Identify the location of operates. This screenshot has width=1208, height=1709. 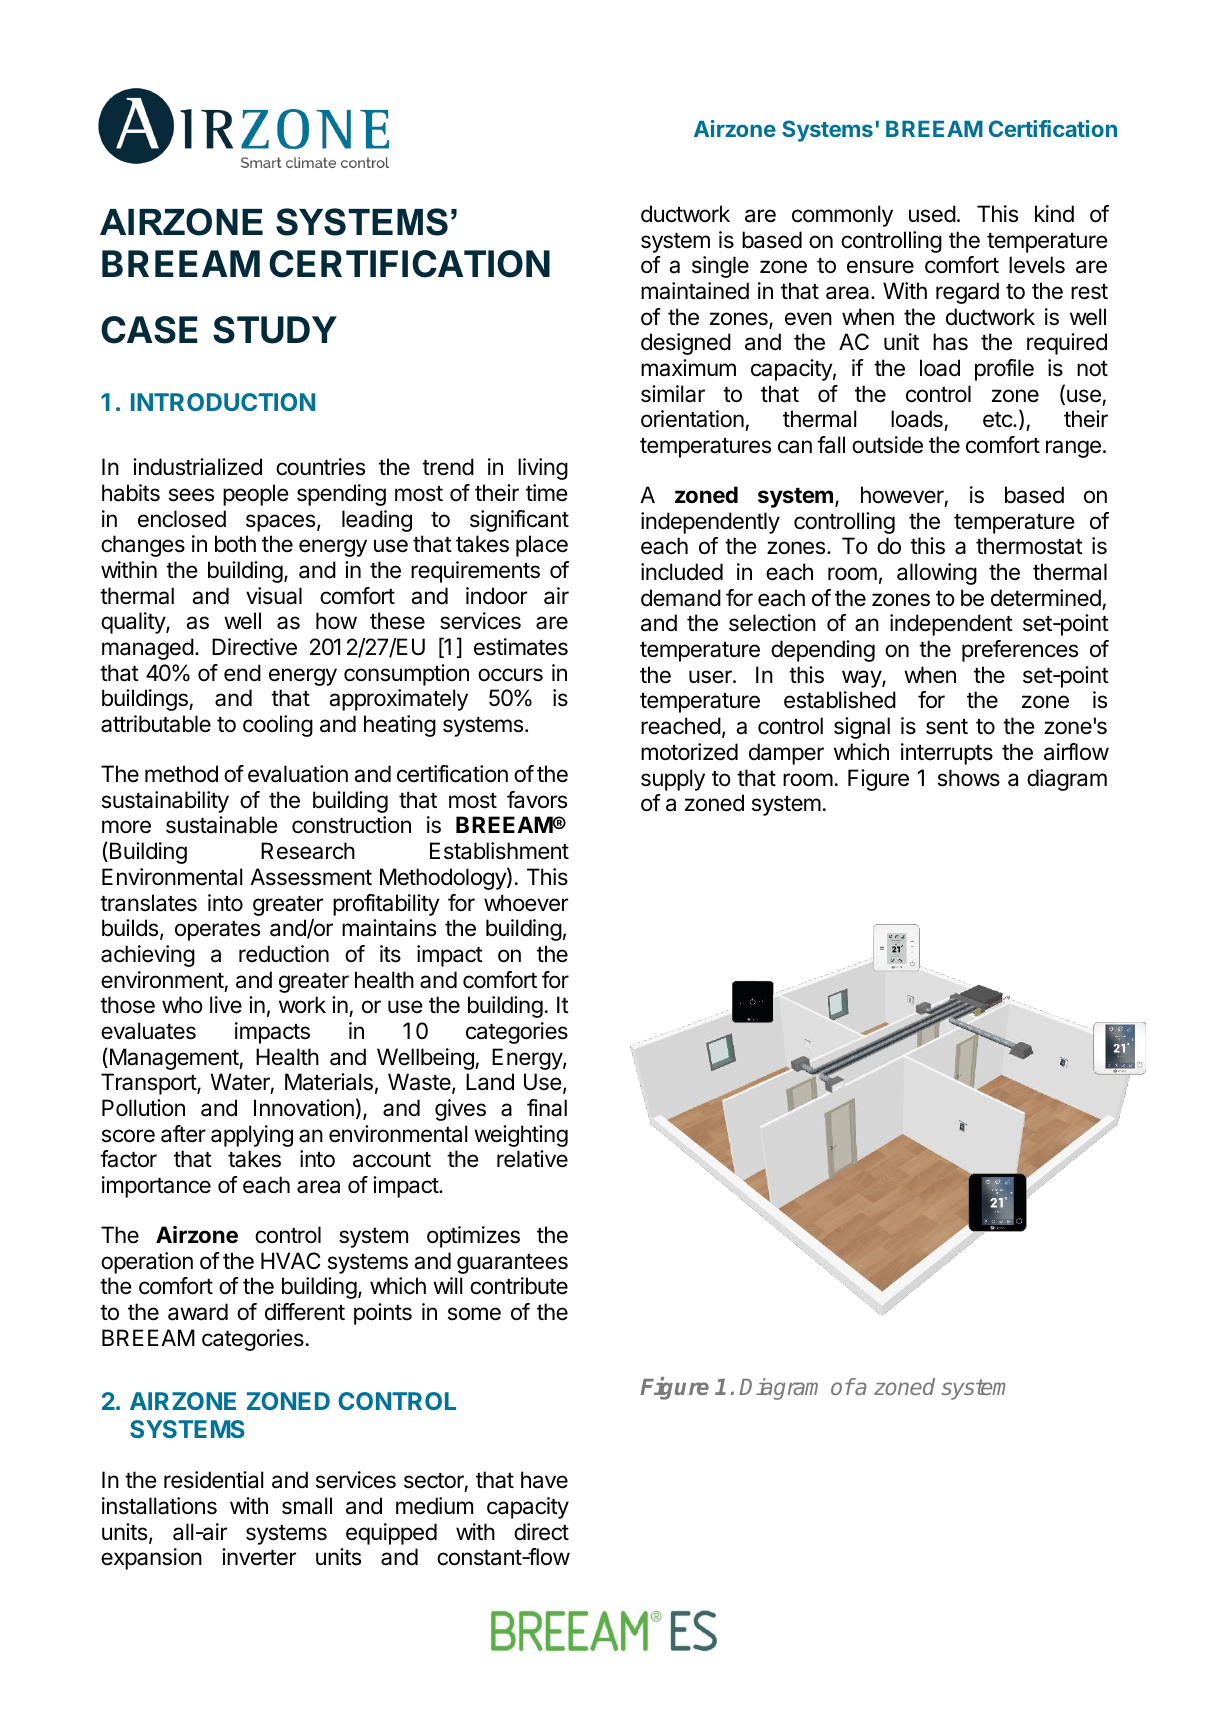
(217, 931).
